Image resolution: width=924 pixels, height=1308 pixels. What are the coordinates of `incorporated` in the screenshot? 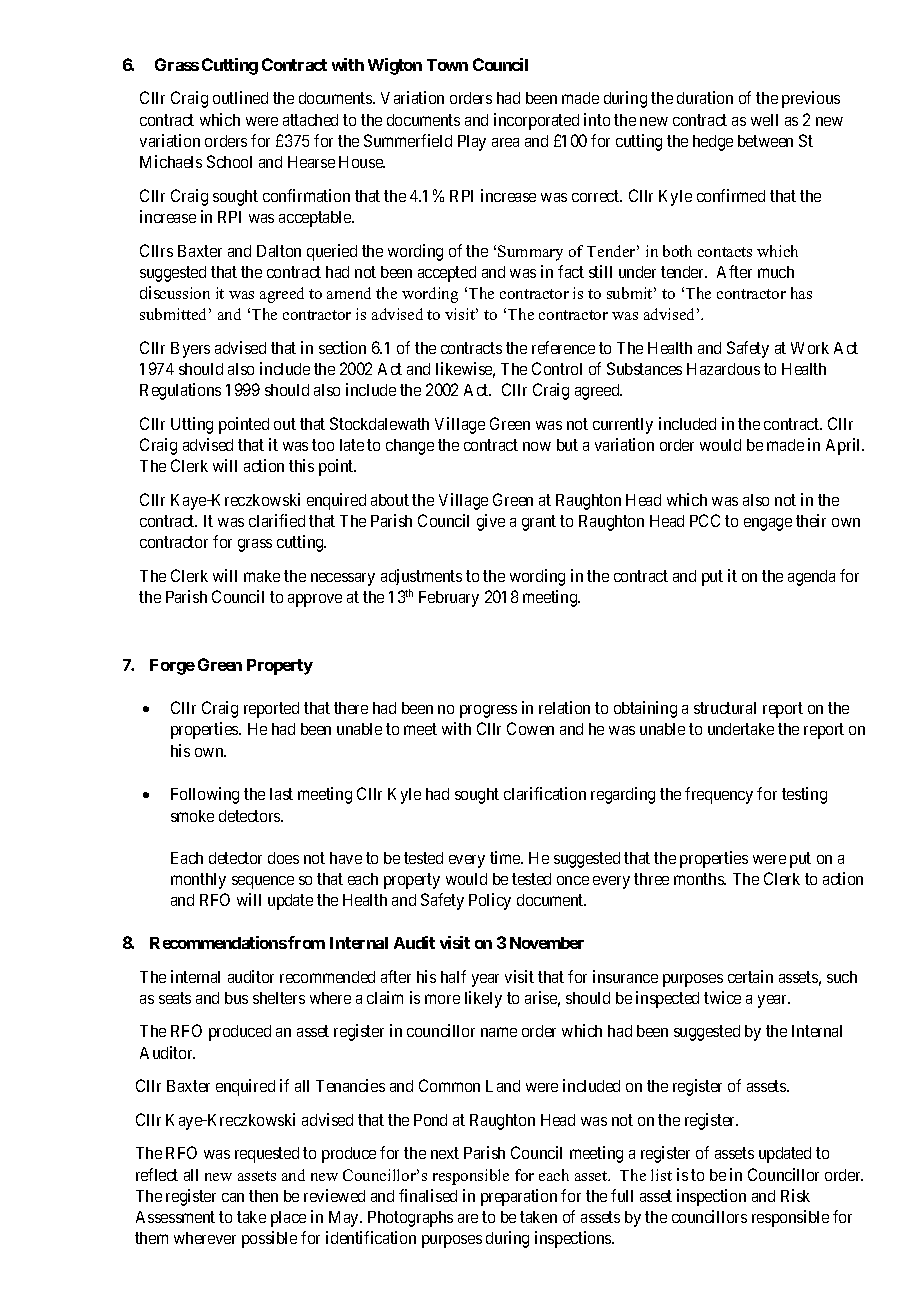 It's located at (536, 121).
